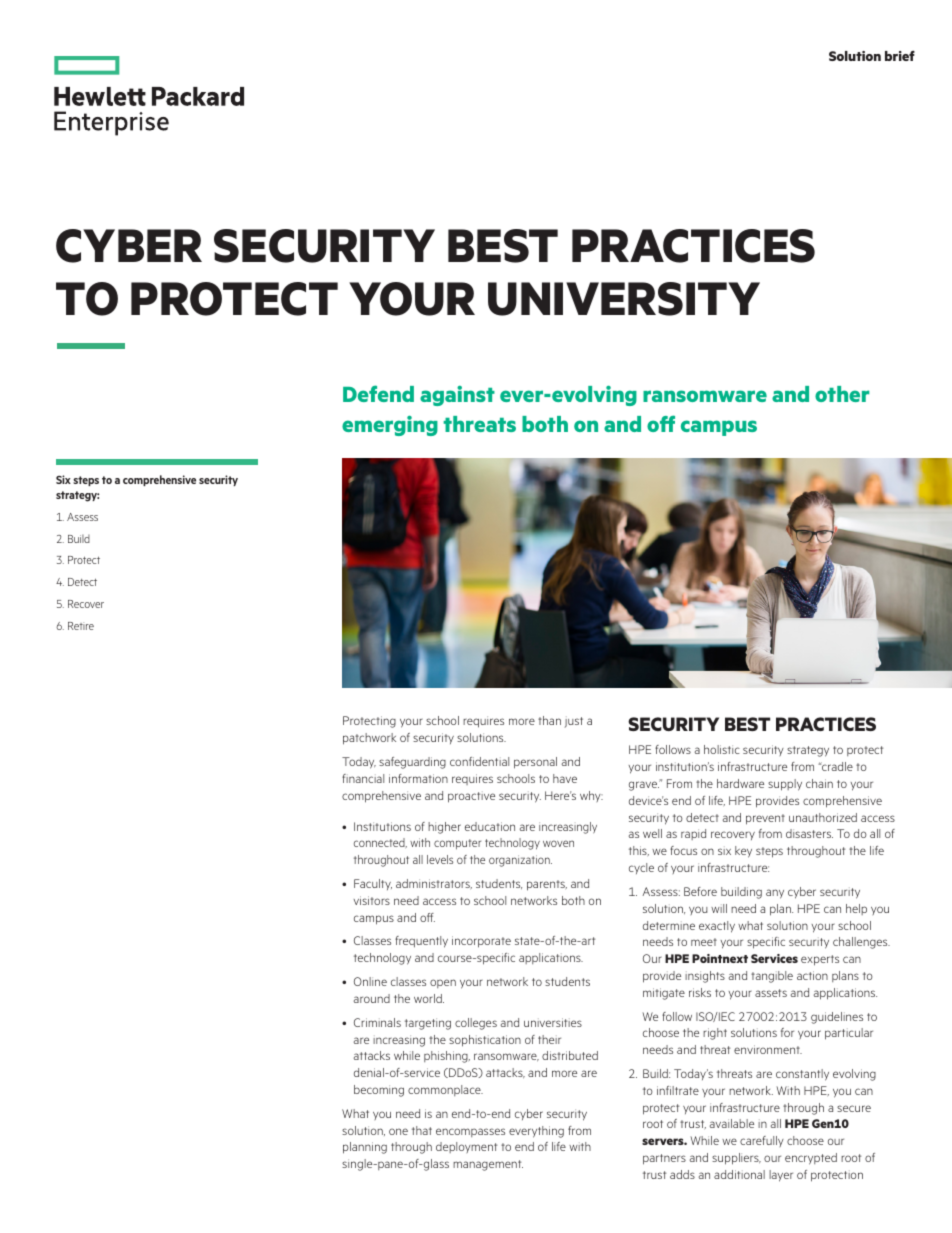 This screenshot has width=952, height=1233. What do you see at coordinates (378, 393) in the screenshot?
I see `Defend` at bounding box center [378, 393].
